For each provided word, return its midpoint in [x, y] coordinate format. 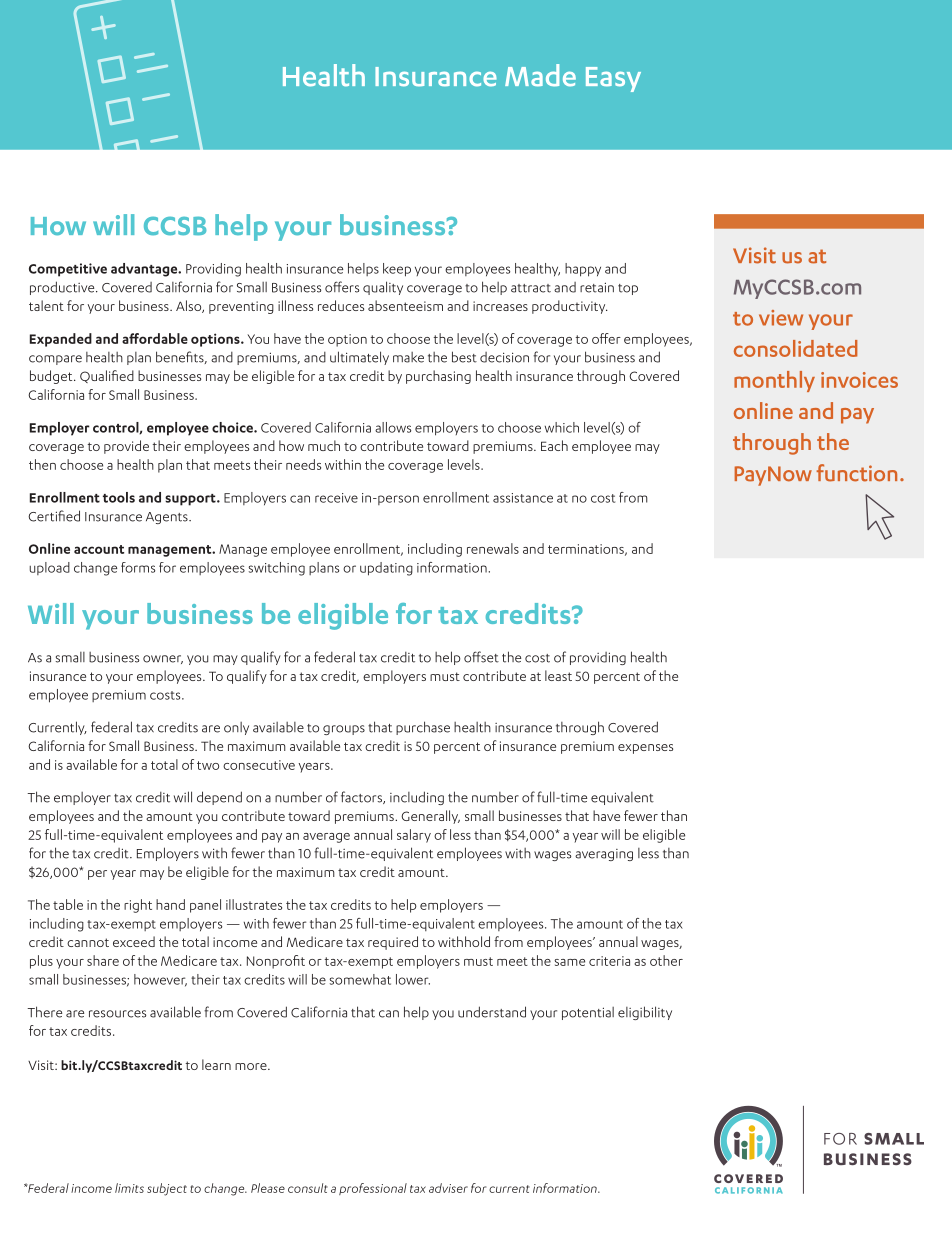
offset [481, 657]
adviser [448, 1188]
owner [163, 659]
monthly [774, 381]
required [393, 943]
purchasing [438, 377]
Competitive [68, 270]
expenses [645, 749]
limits [129, 1188]
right [138, 906]
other [666, 960]
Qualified [107, 376]
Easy [613, 79]
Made [540, 75]
